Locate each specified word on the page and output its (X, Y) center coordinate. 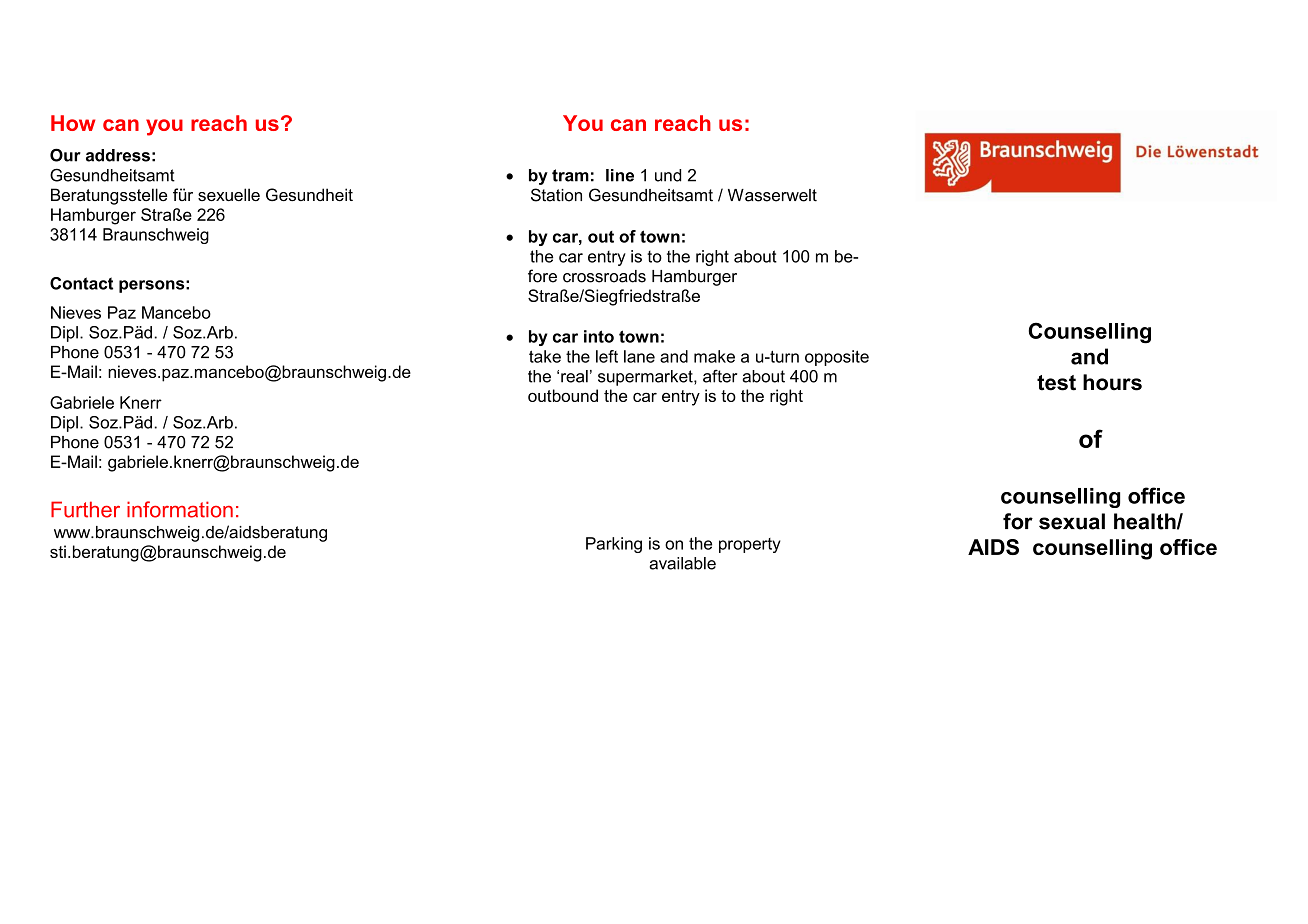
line (620, 175)
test (1056, 383)
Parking (614, 545)
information (180, 509)
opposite (837, 358)
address (118, 155)
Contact (81, 283)
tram (570, 175)
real (574, 376)
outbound (563, 395)
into (599, 336)
